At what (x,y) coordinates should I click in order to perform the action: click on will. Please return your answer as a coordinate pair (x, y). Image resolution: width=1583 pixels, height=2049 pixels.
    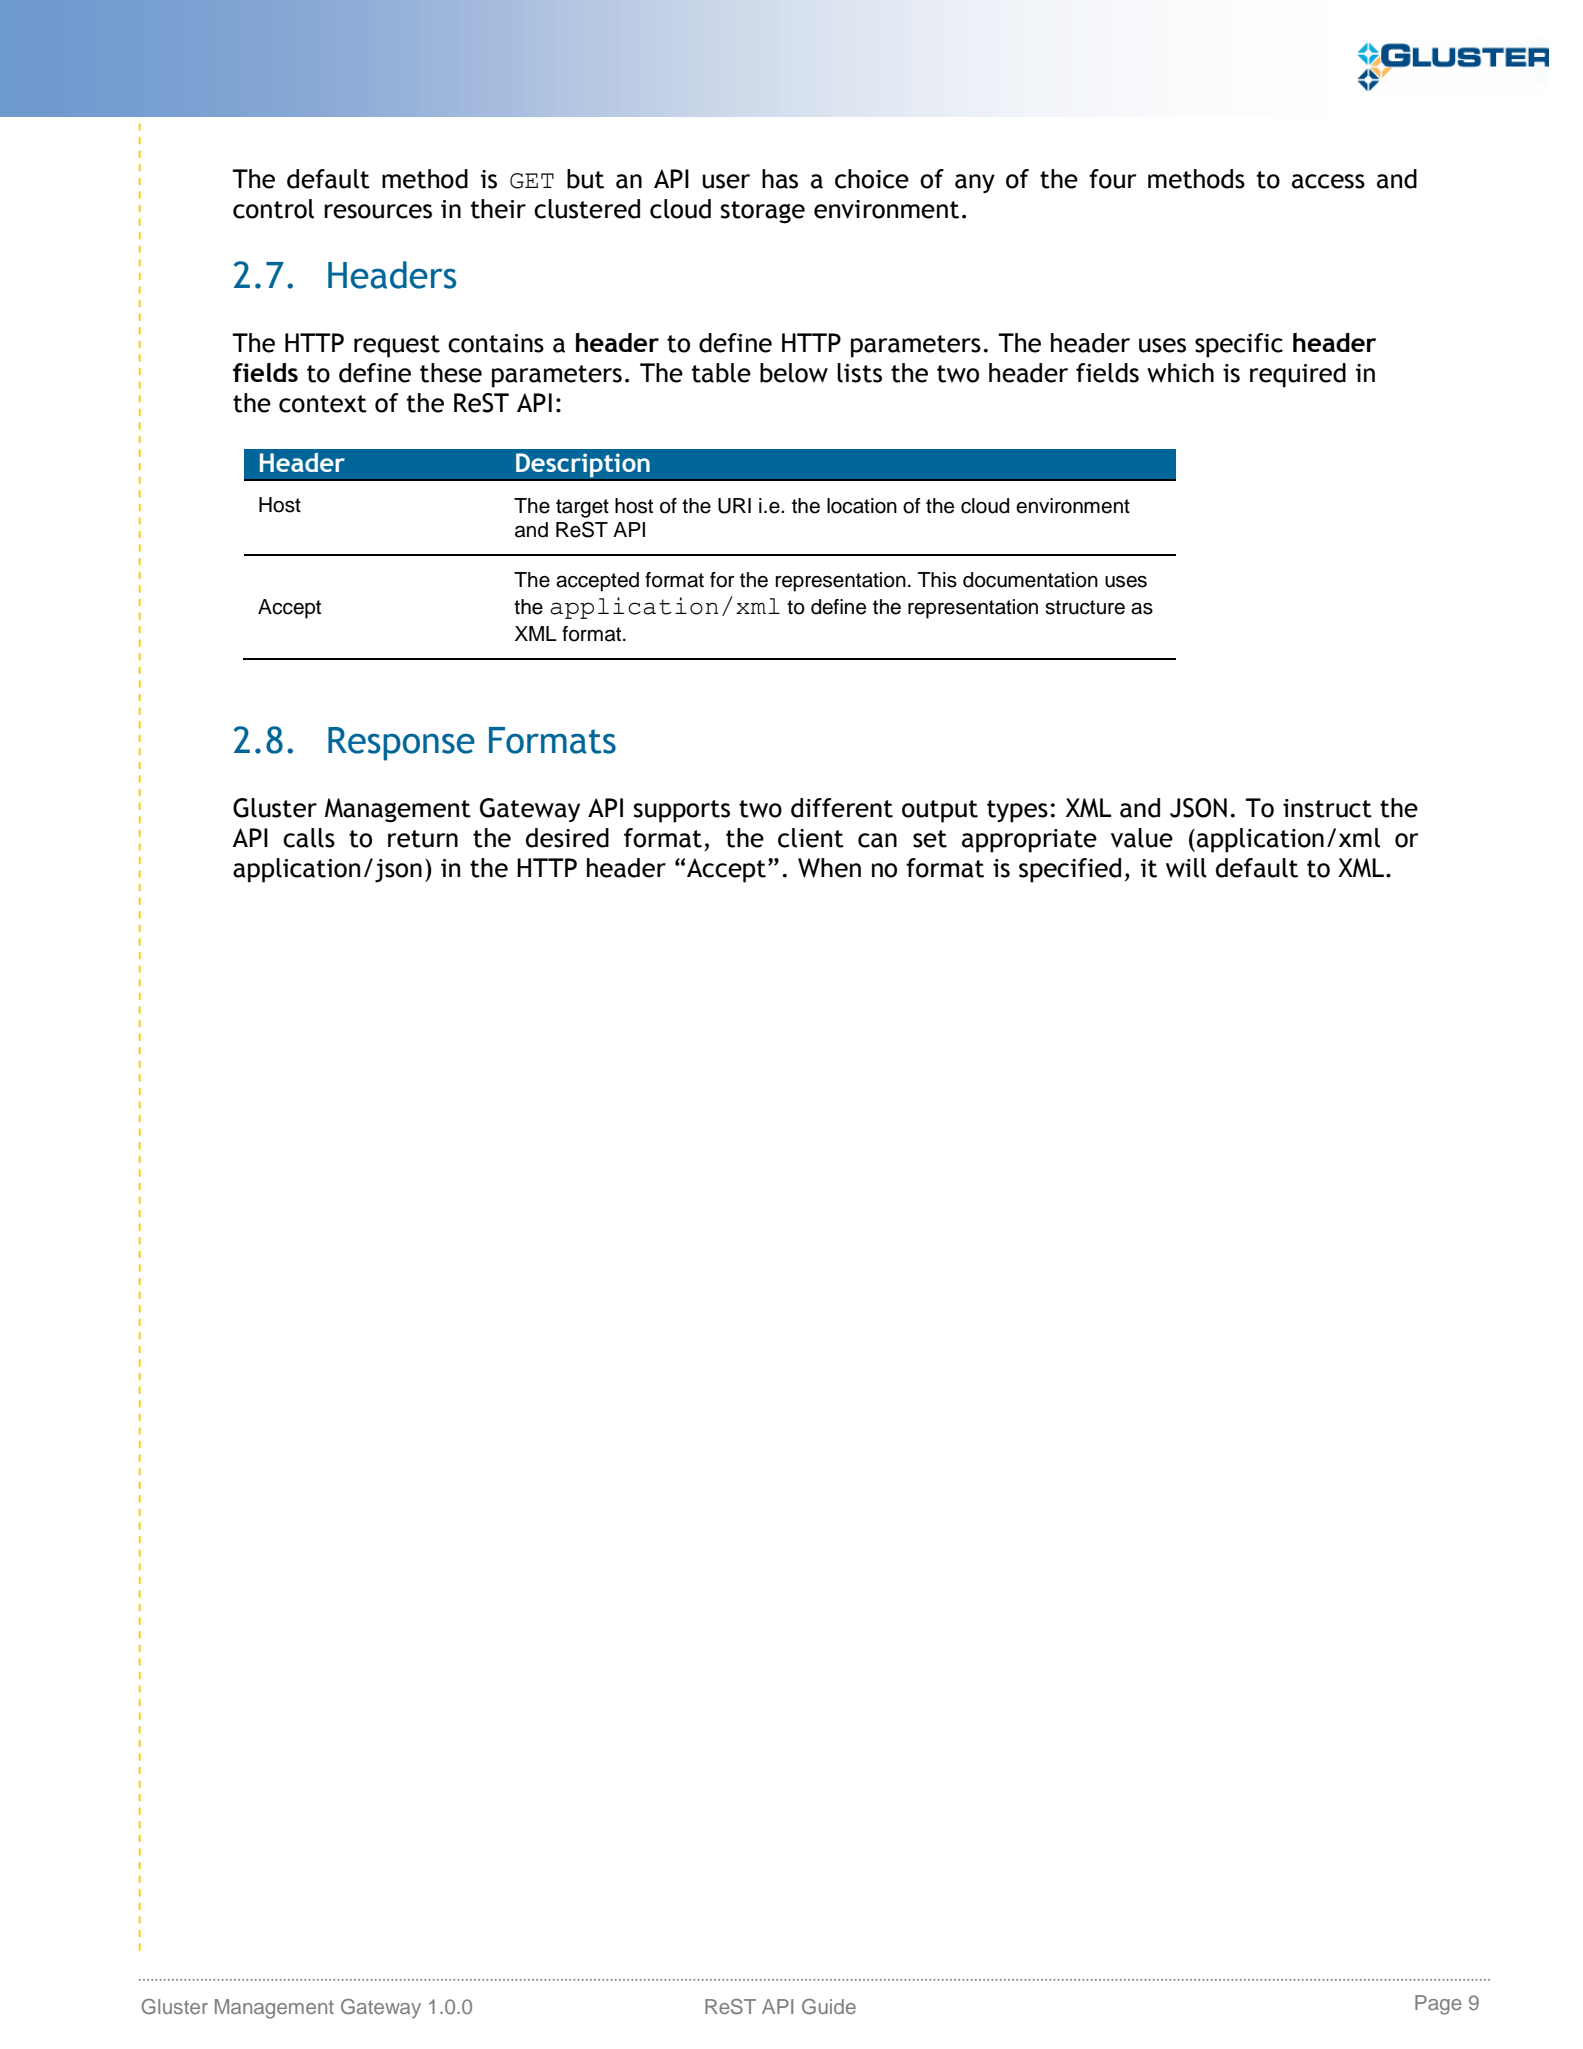
    Looking at the image, I should click on (1186, 868).
